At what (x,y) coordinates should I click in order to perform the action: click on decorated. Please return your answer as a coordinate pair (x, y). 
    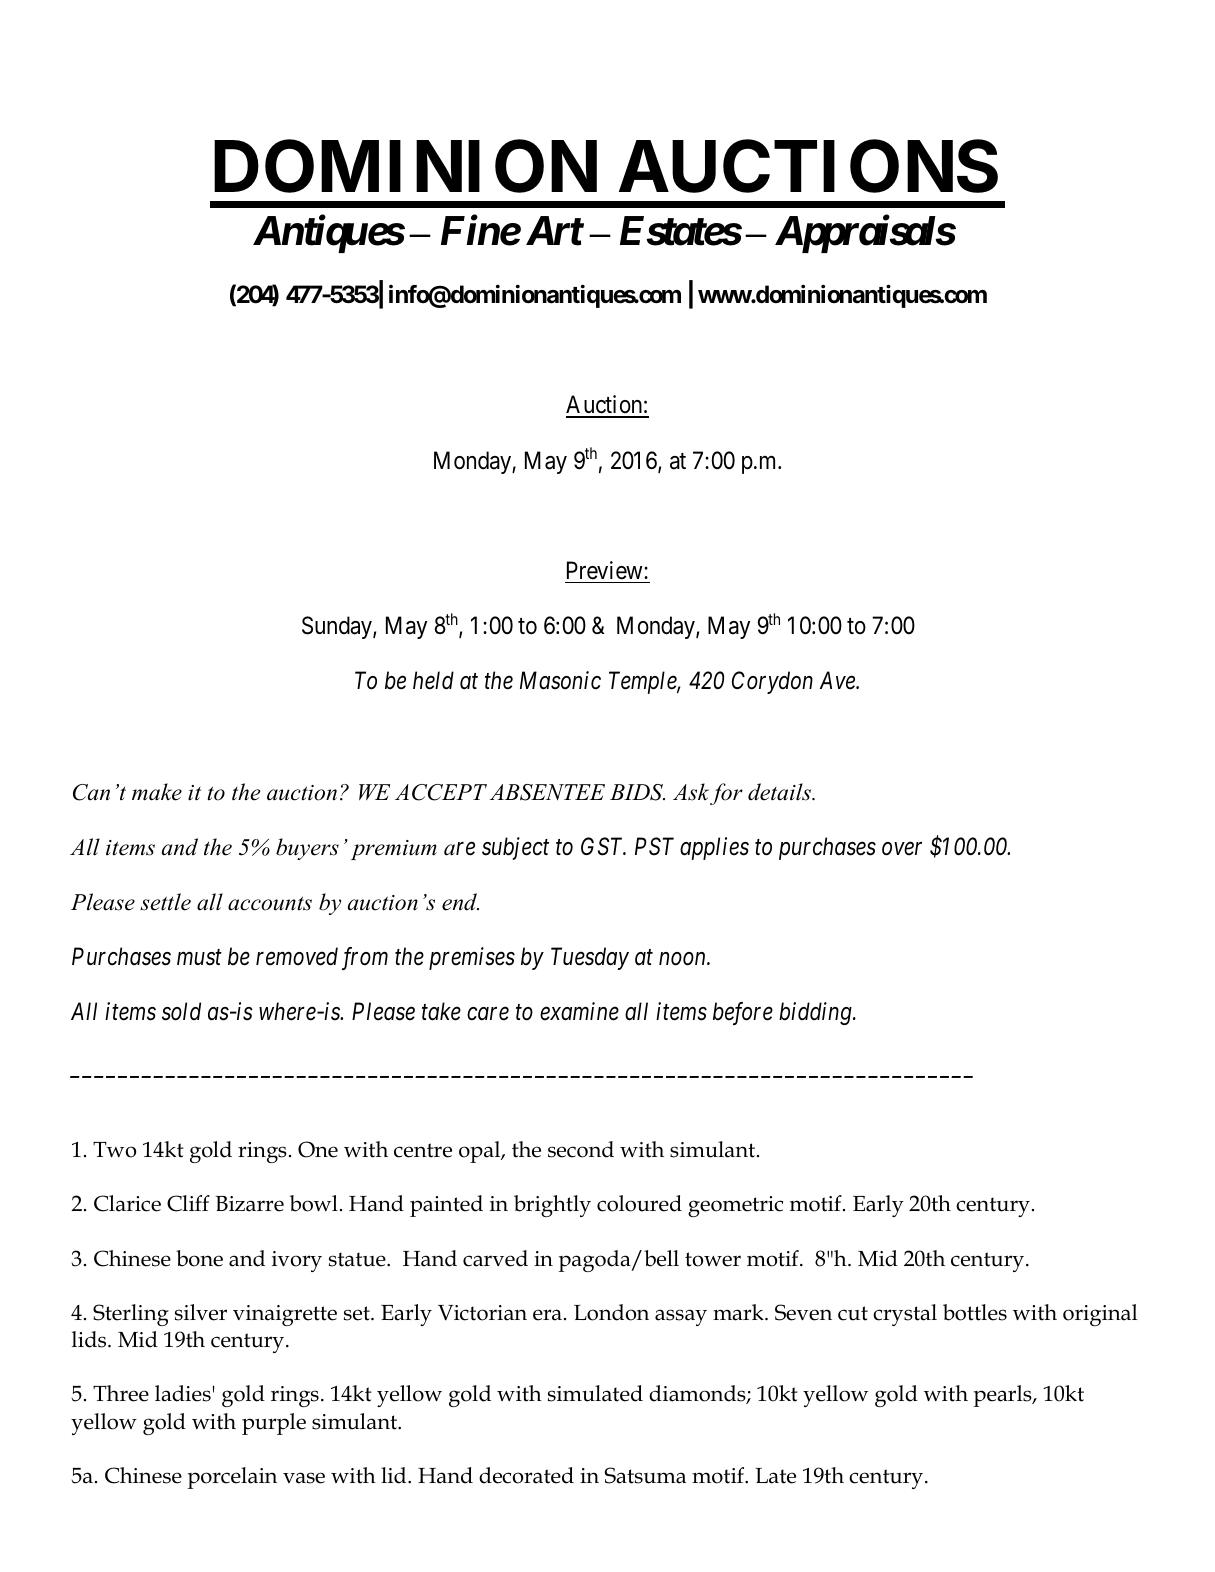
    Looking at the image, I should click on (526, 1475).
